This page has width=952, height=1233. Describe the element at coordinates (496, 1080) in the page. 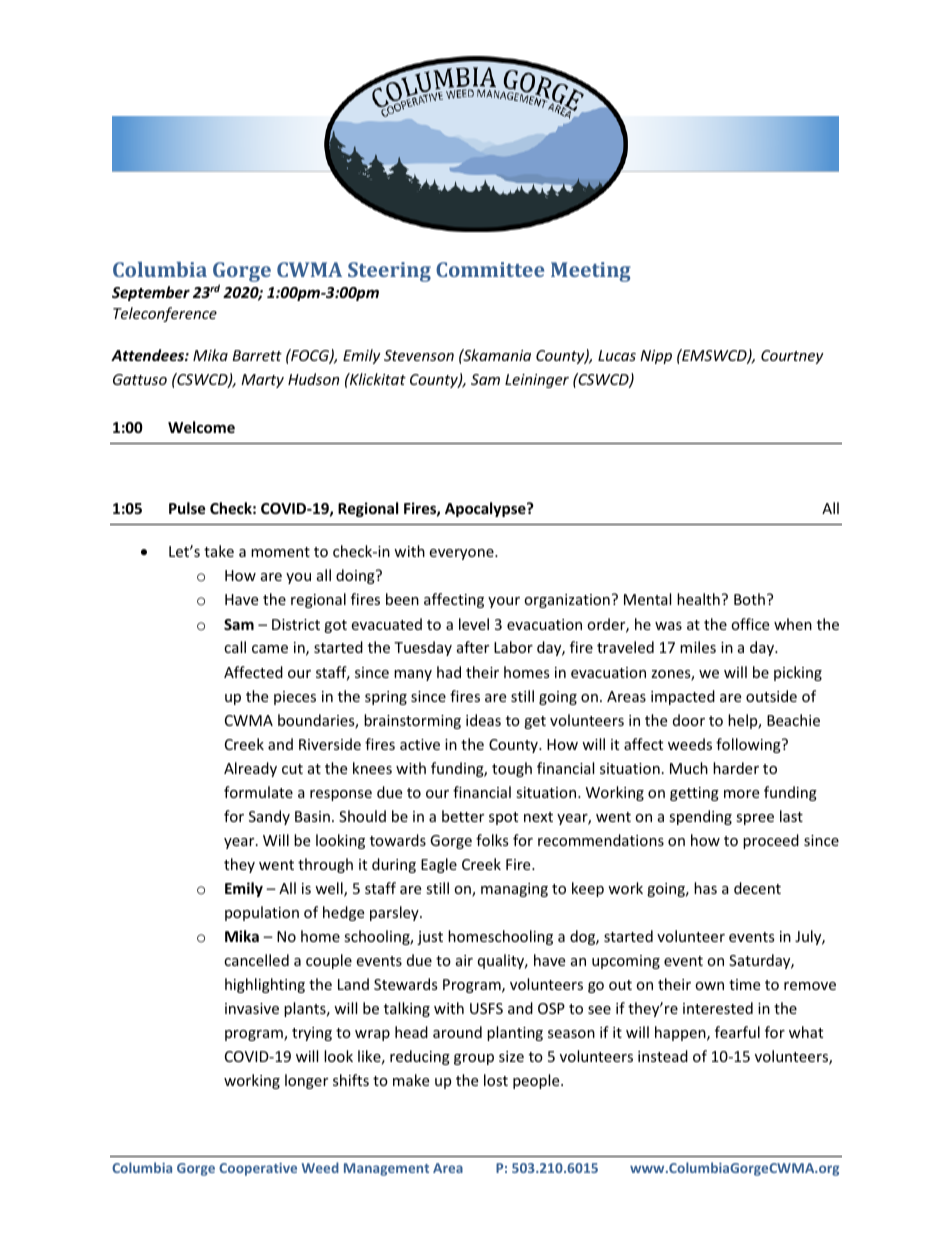

I see `lost` at that location.
